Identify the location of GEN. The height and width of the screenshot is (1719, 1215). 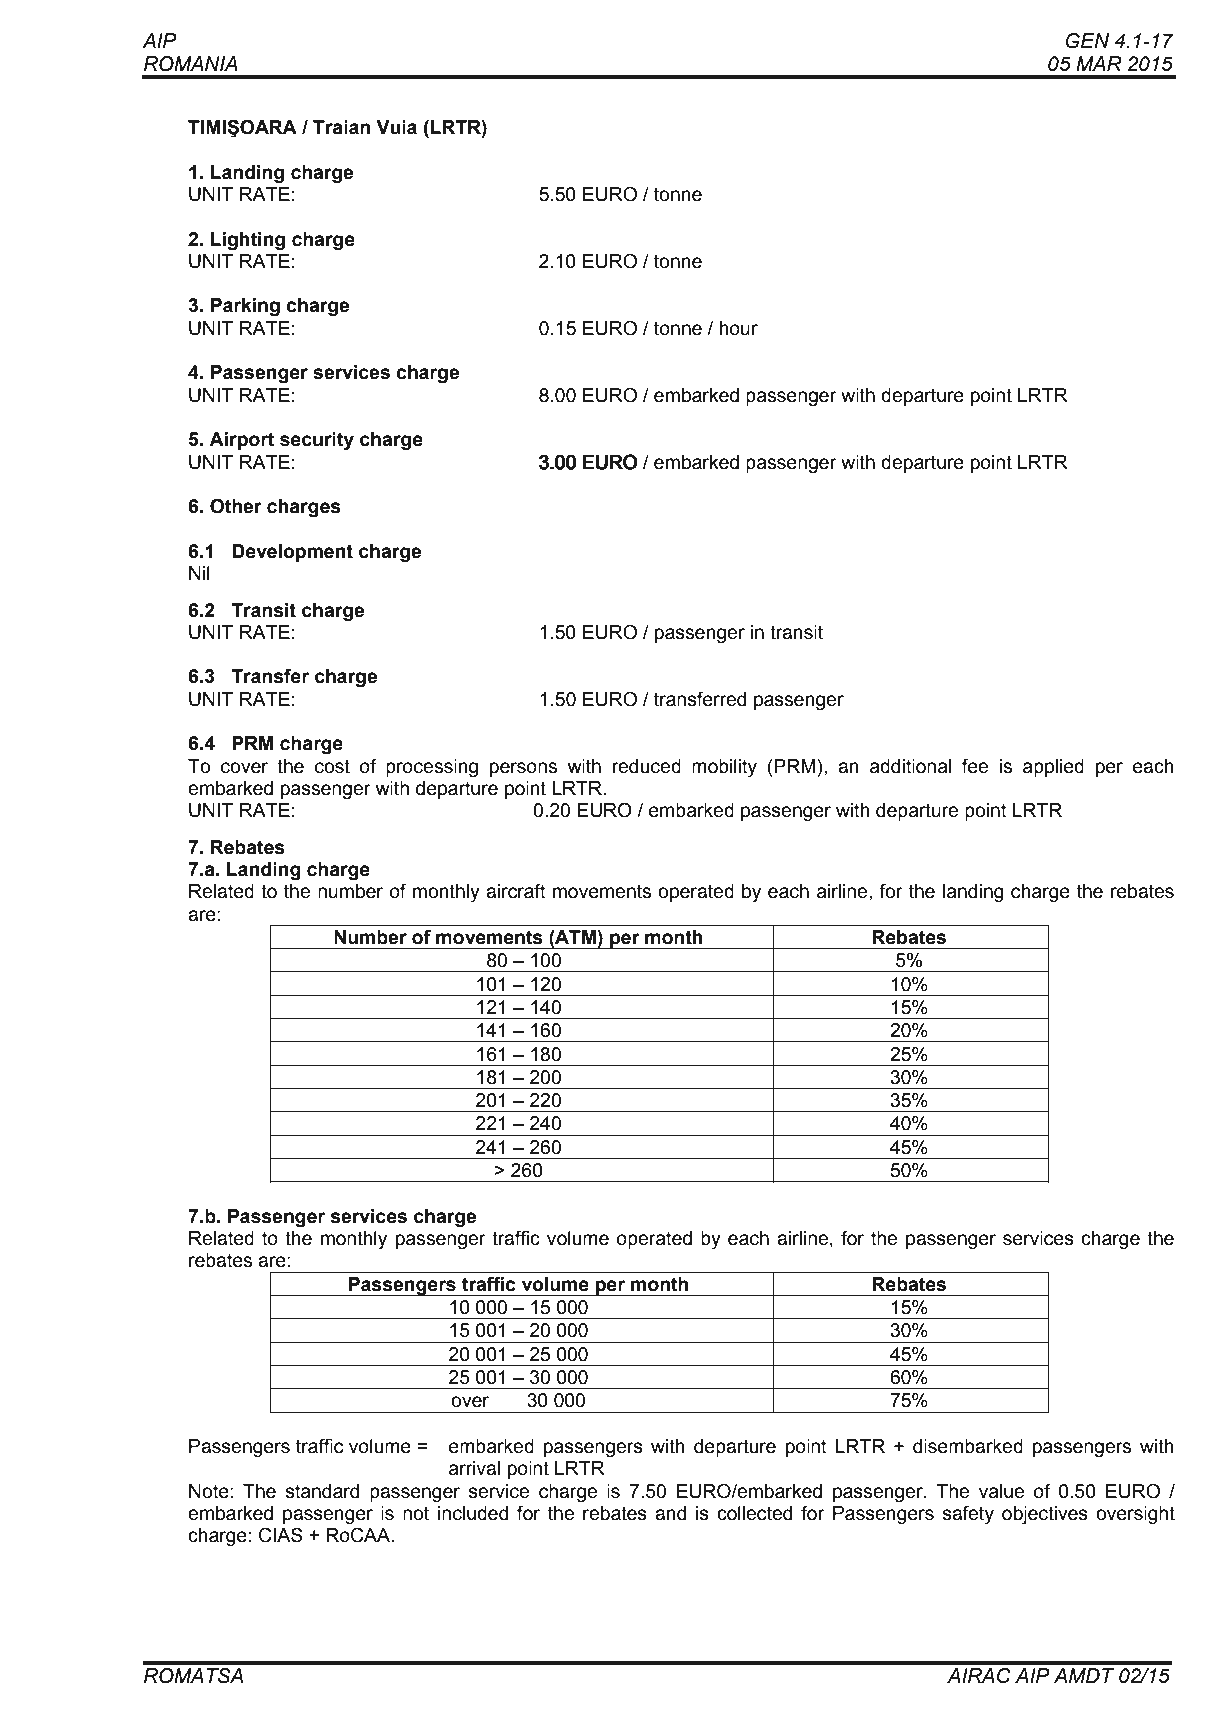
(1087, 41).
